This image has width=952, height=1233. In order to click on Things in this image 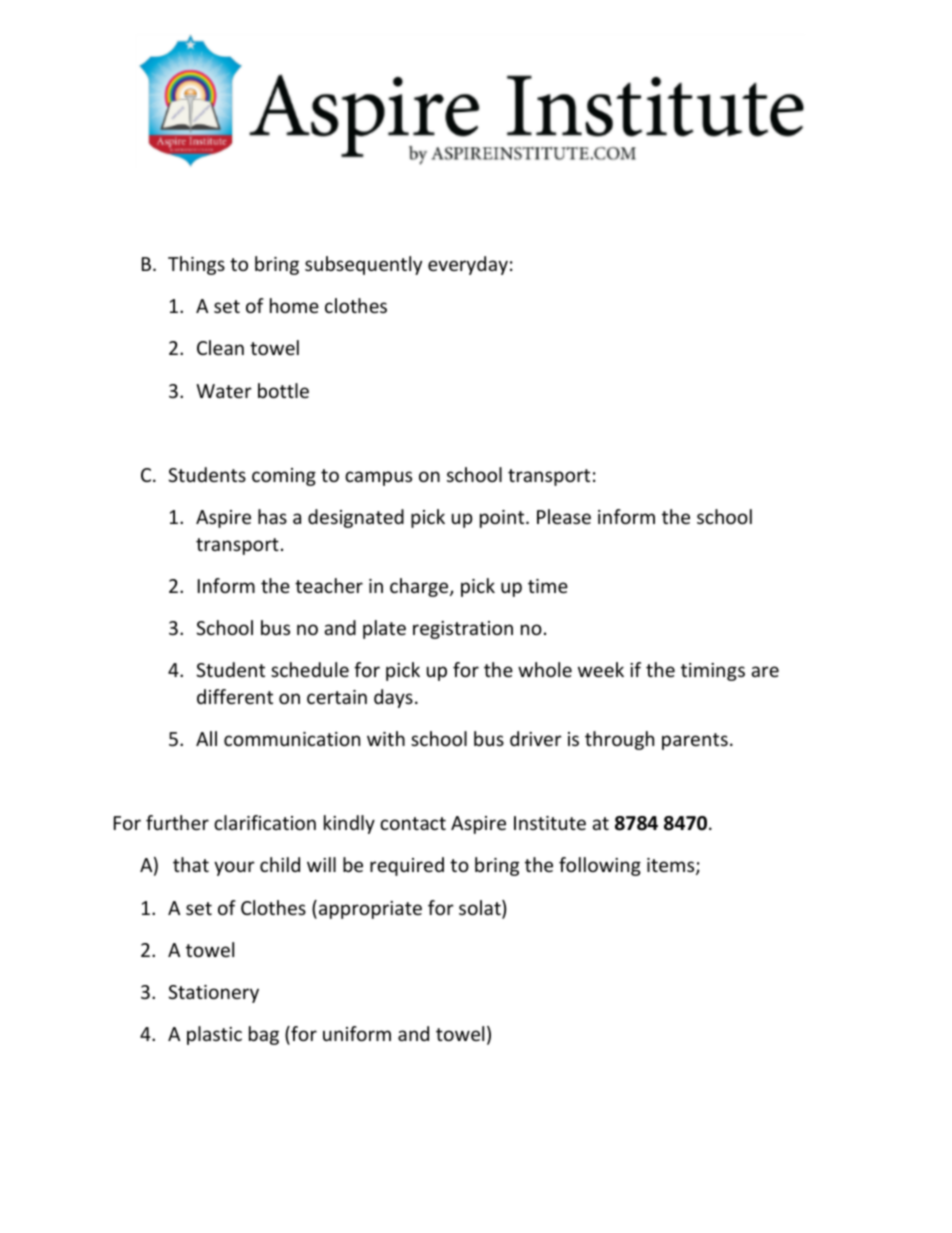, I will do `click(196, 265)`.
